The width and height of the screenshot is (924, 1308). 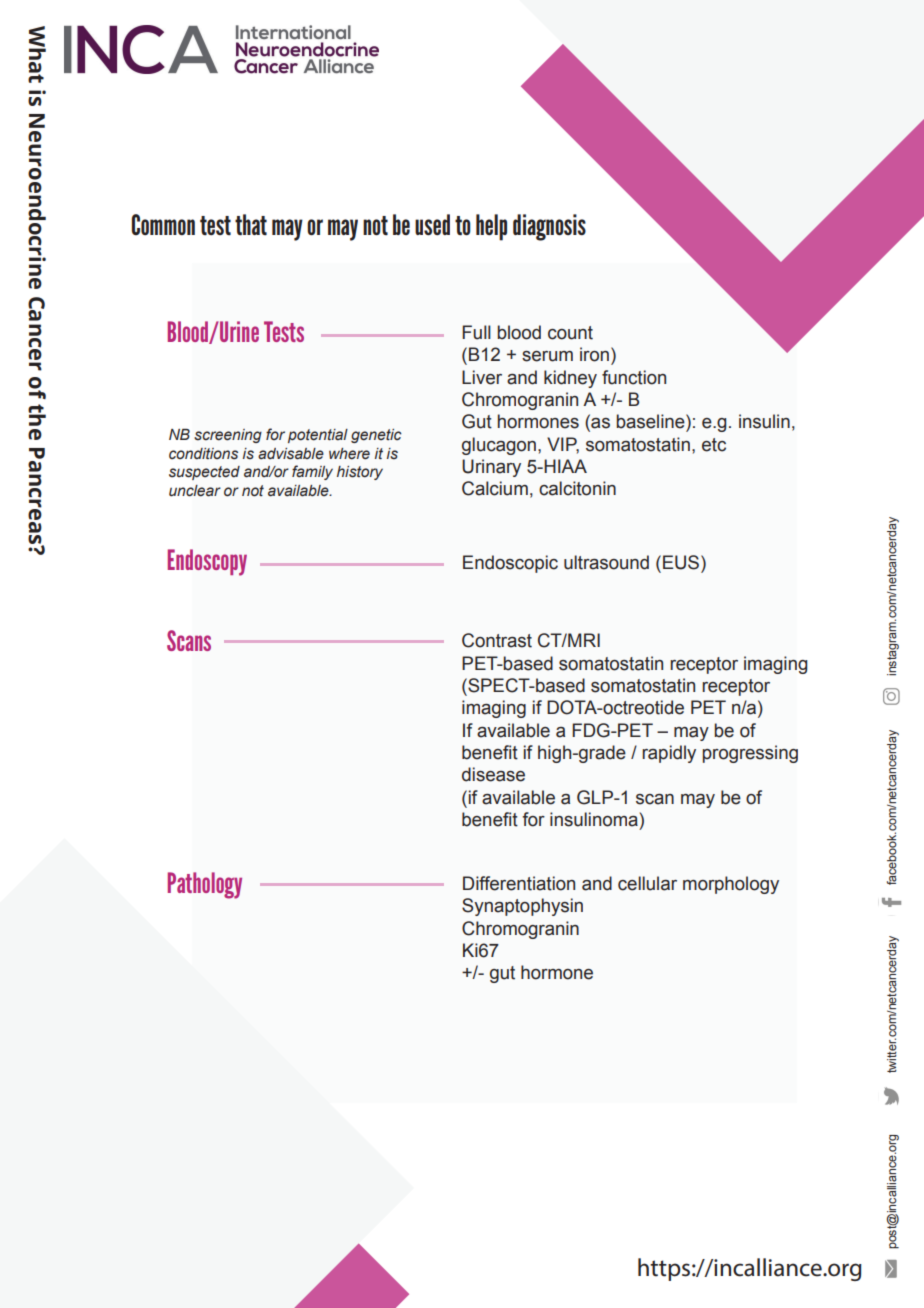 I want to click on Contrast, so click(x=497, y=640).
